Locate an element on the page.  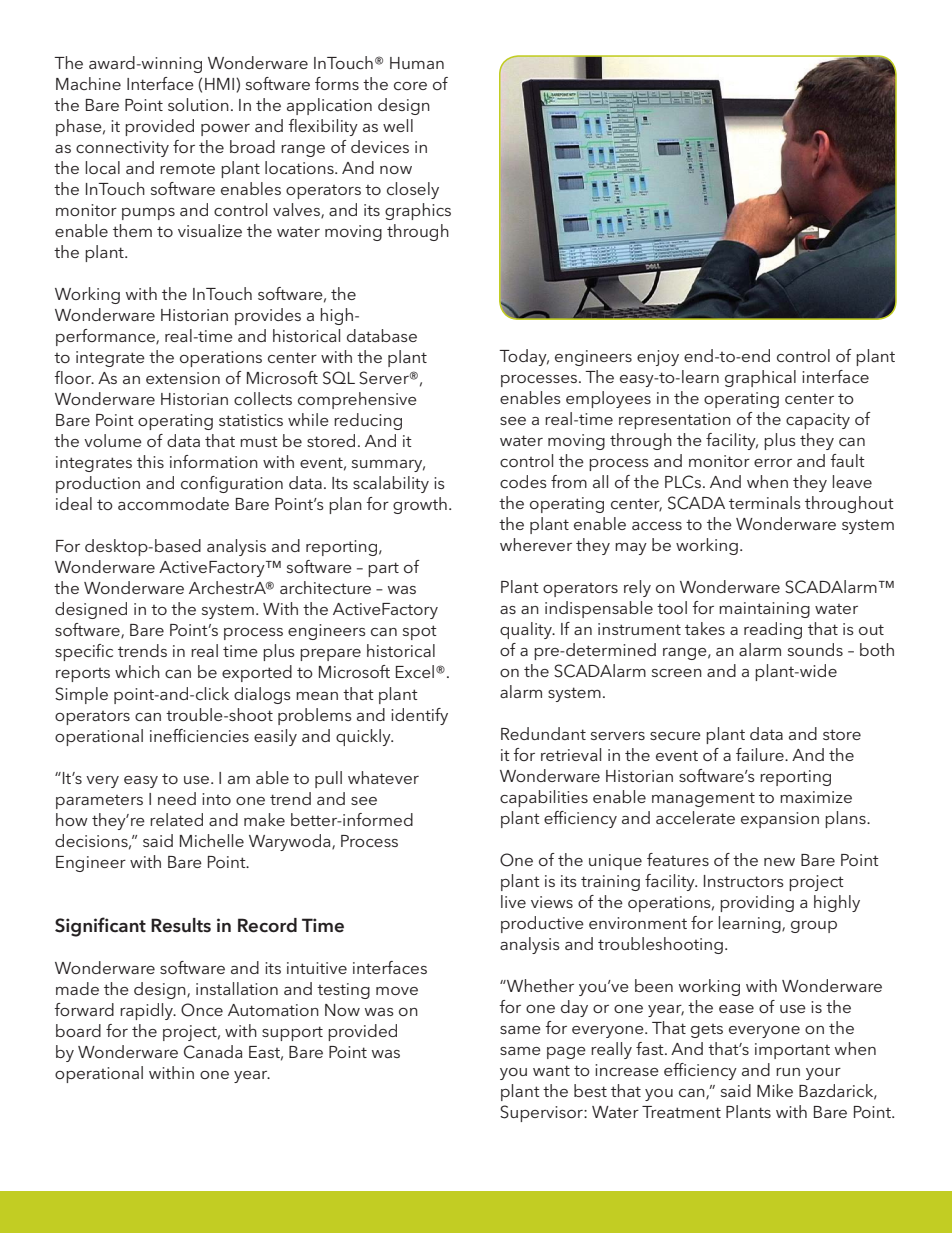
Human is located at coordinates (417, 63).
